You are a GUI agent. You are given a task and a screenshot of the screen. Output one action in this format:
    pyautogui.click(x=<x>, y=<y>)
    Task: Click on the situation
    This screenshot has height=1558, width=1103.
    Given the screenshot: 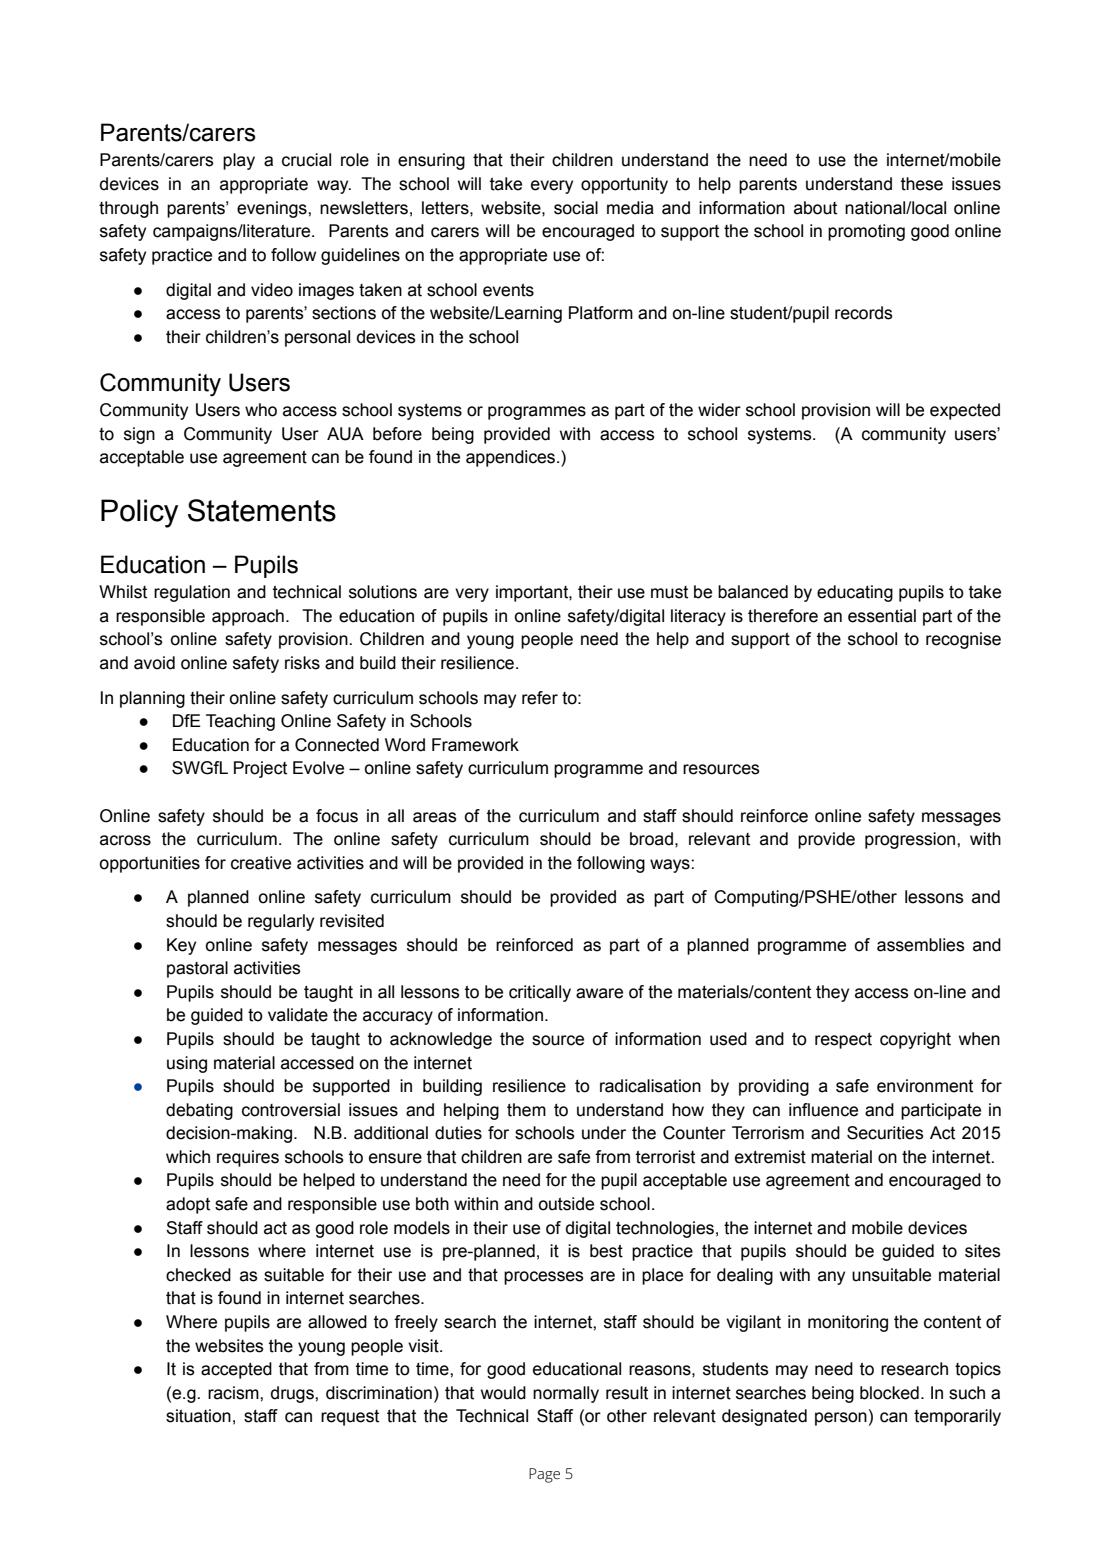 What is the action you would take?
    pyautogui.click(x=198, y=1416)
